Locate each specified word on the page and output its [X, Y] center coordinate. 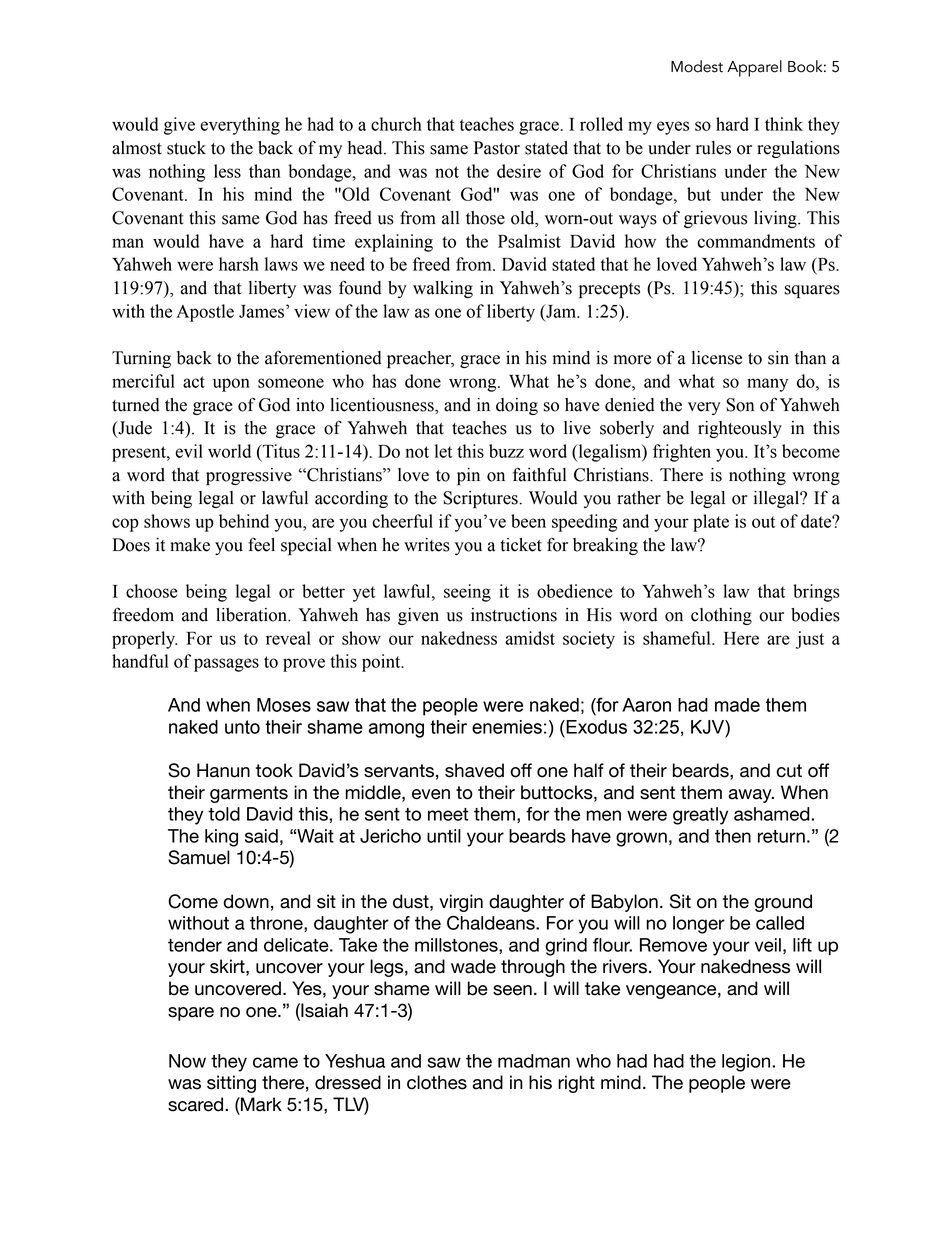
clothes [437, 1082]
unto [242, 727]
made [737, 705]
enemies [507, 727]
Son [740, 405]
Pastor [497, 148]
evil [189, 451]
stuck [186, 148]
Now [187, 1061]
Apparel [754, 68]
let [443, 451]
